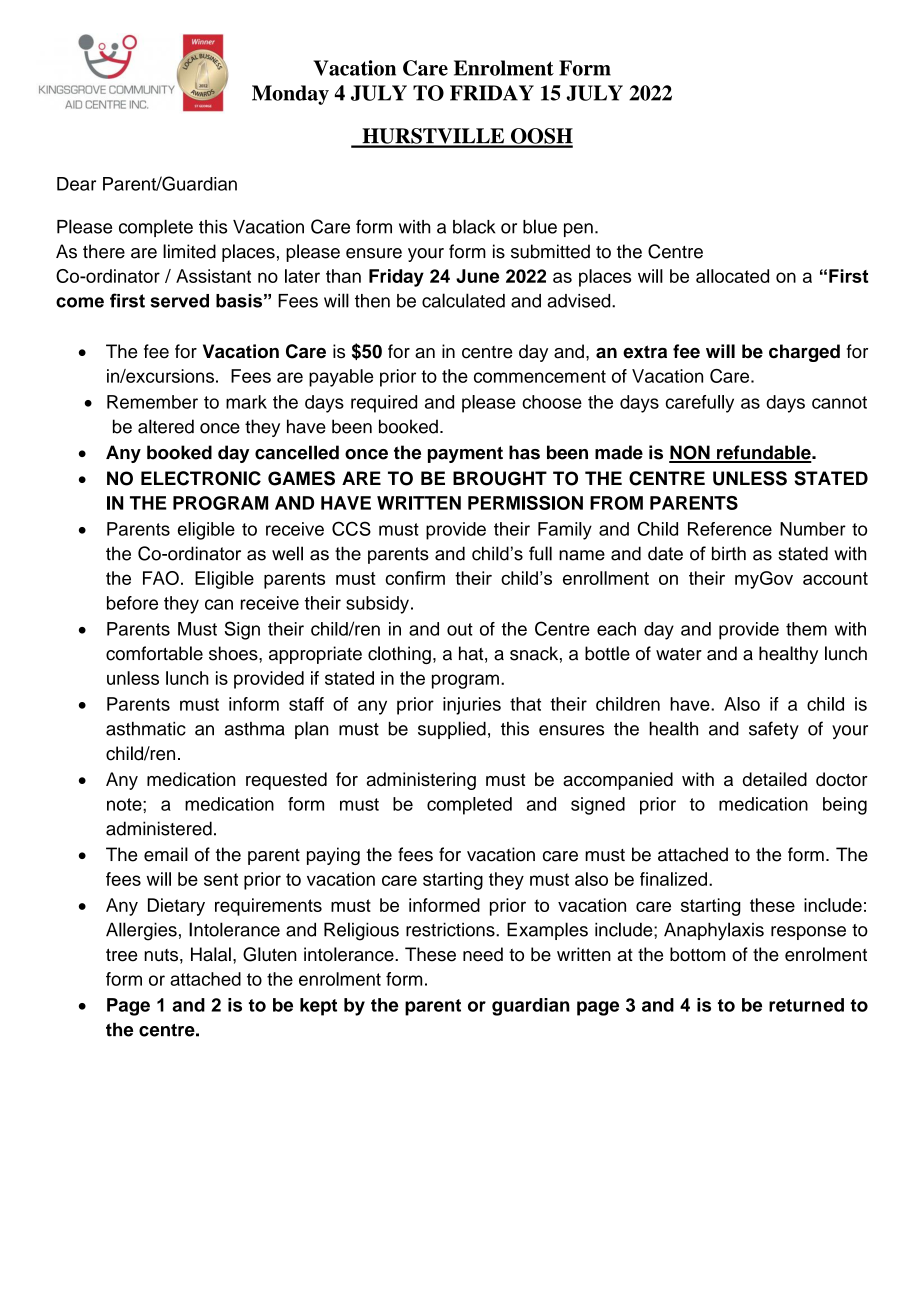  I want to click on pen, so click(578, 230).
